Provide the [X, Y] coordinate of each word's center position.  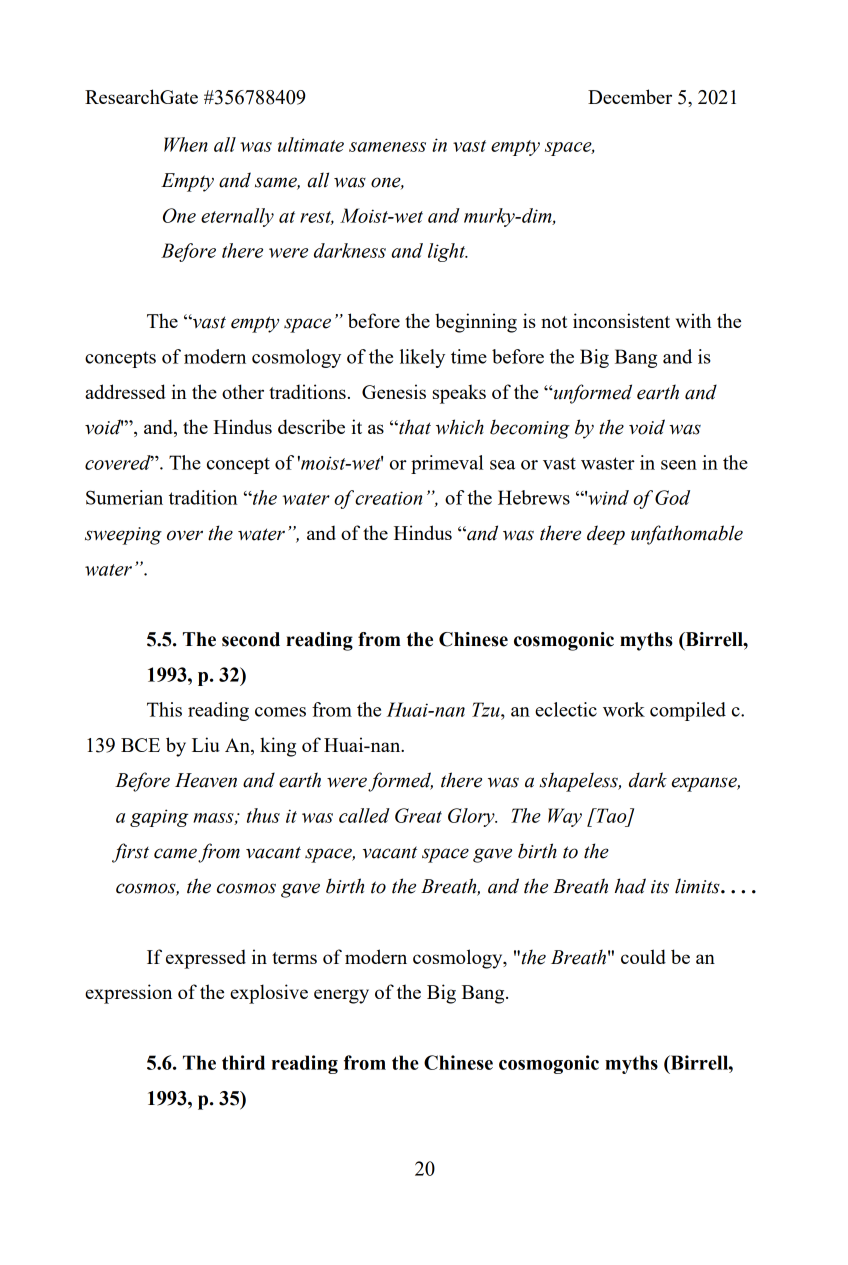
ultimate [311, 144]
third [243, 1062]
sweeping [123, 536]
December [630, 96]
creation [388, 498]
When [186, 144]
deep [606, 535]
